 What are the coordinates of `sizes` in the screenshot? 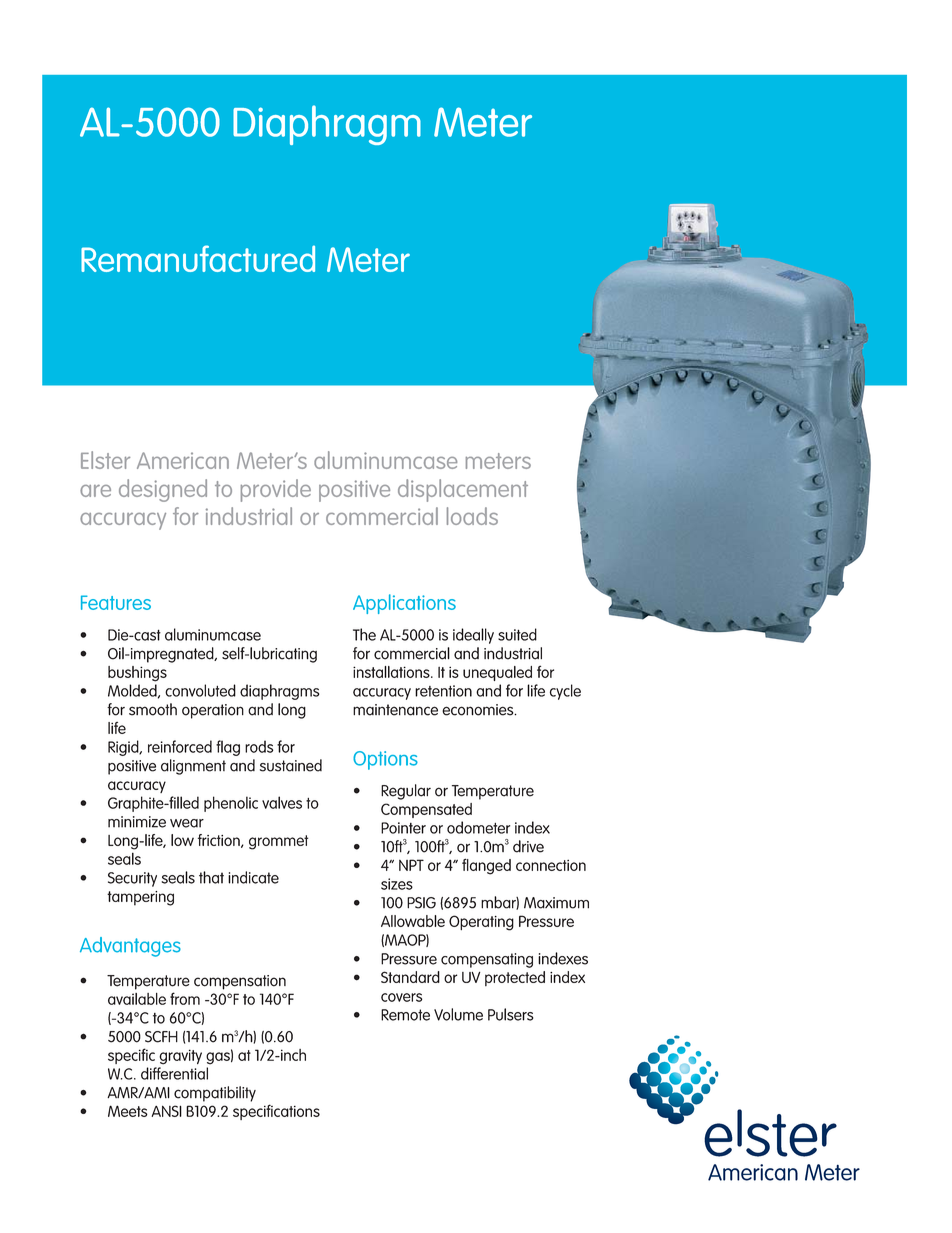 It's located at (397, 884).
